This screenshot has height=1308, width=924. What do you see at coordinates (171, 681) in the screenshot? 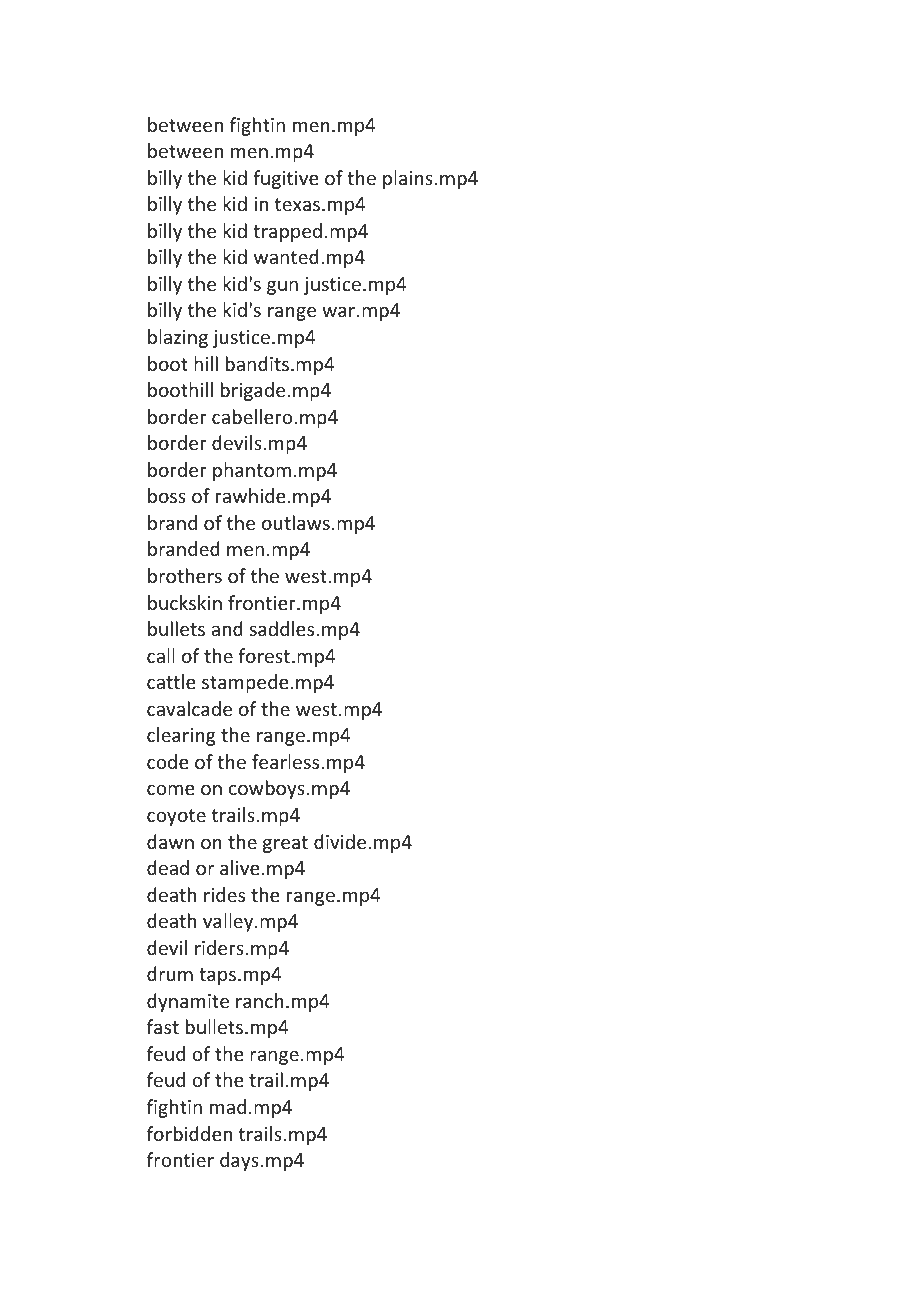
I see `cattle` at bounding box center [171, 681].
